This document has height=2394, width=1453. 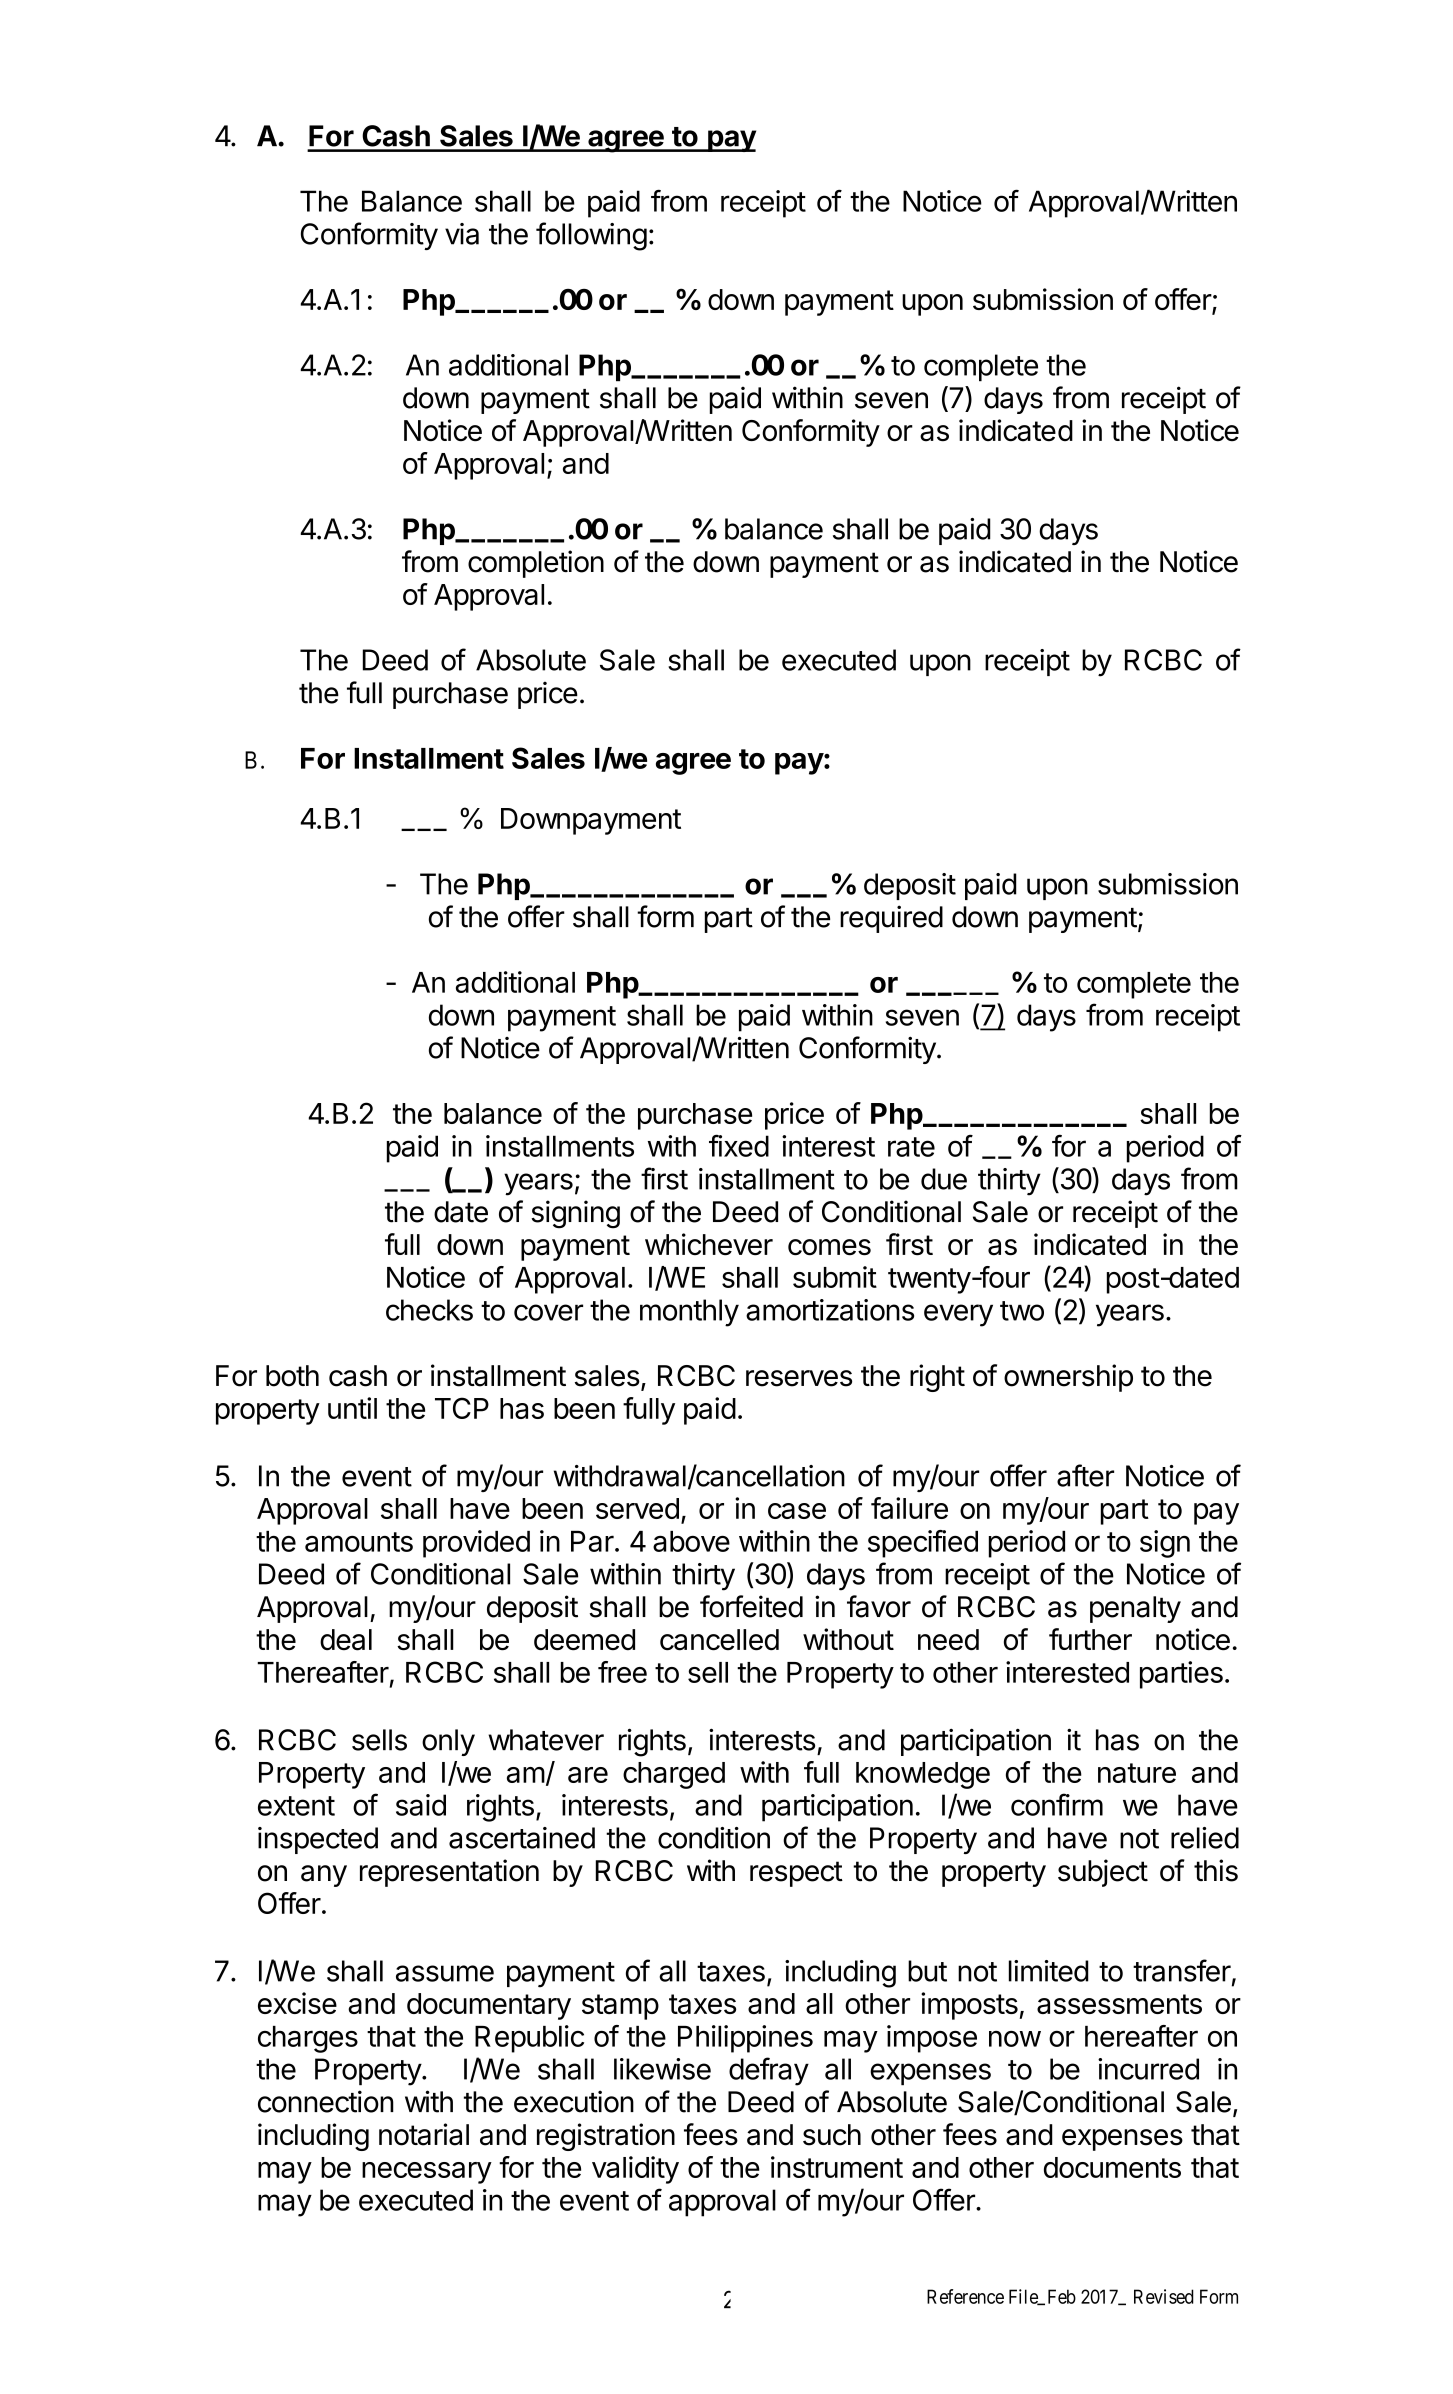 I want to click on fixed, so click(x=739, y=1145).
